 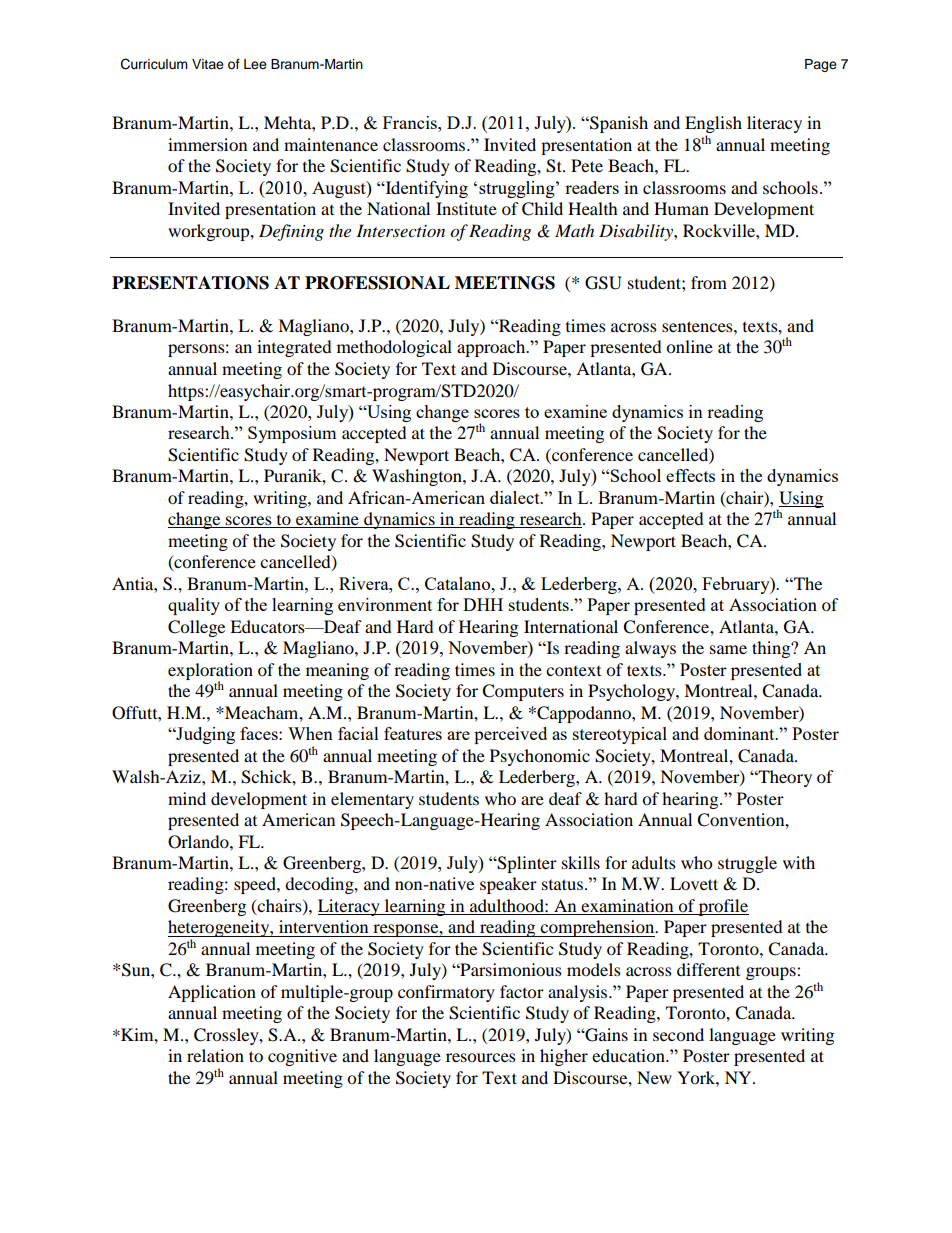 What do you see at coordinates (215, 1055) in the image?
I see `relation` at bounding box center [215, 1055].
